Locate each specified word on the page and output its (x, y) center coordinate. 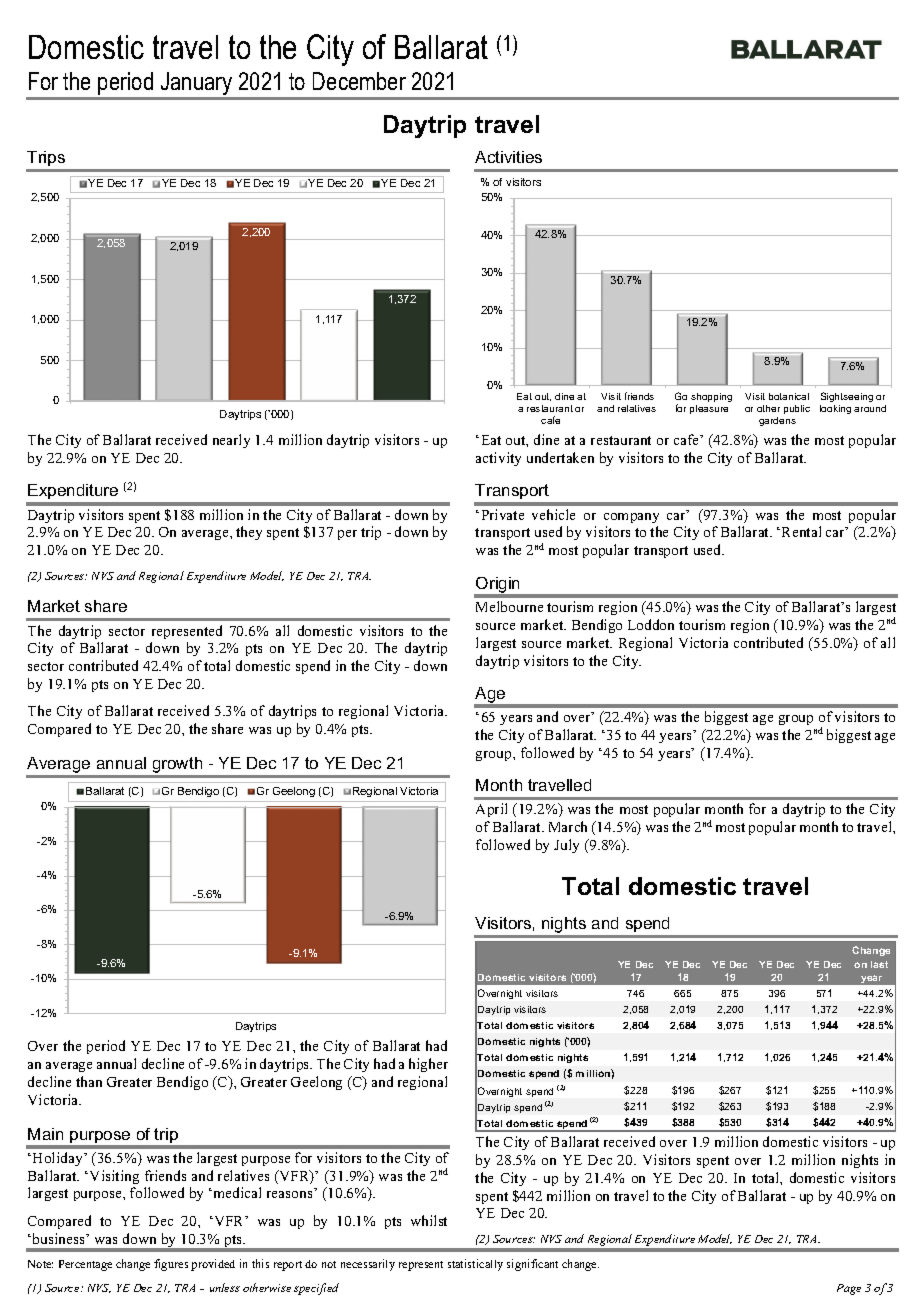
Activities (508, 157)
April (491, 810)
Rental (801, 531)
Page (849, 1289)
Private (503, 514)
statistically (475, 1265)
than (89, 1081)
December (359, 81)
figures (171, 1265)
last (879, 964)
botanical (789, 396)
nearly (231, 441)
